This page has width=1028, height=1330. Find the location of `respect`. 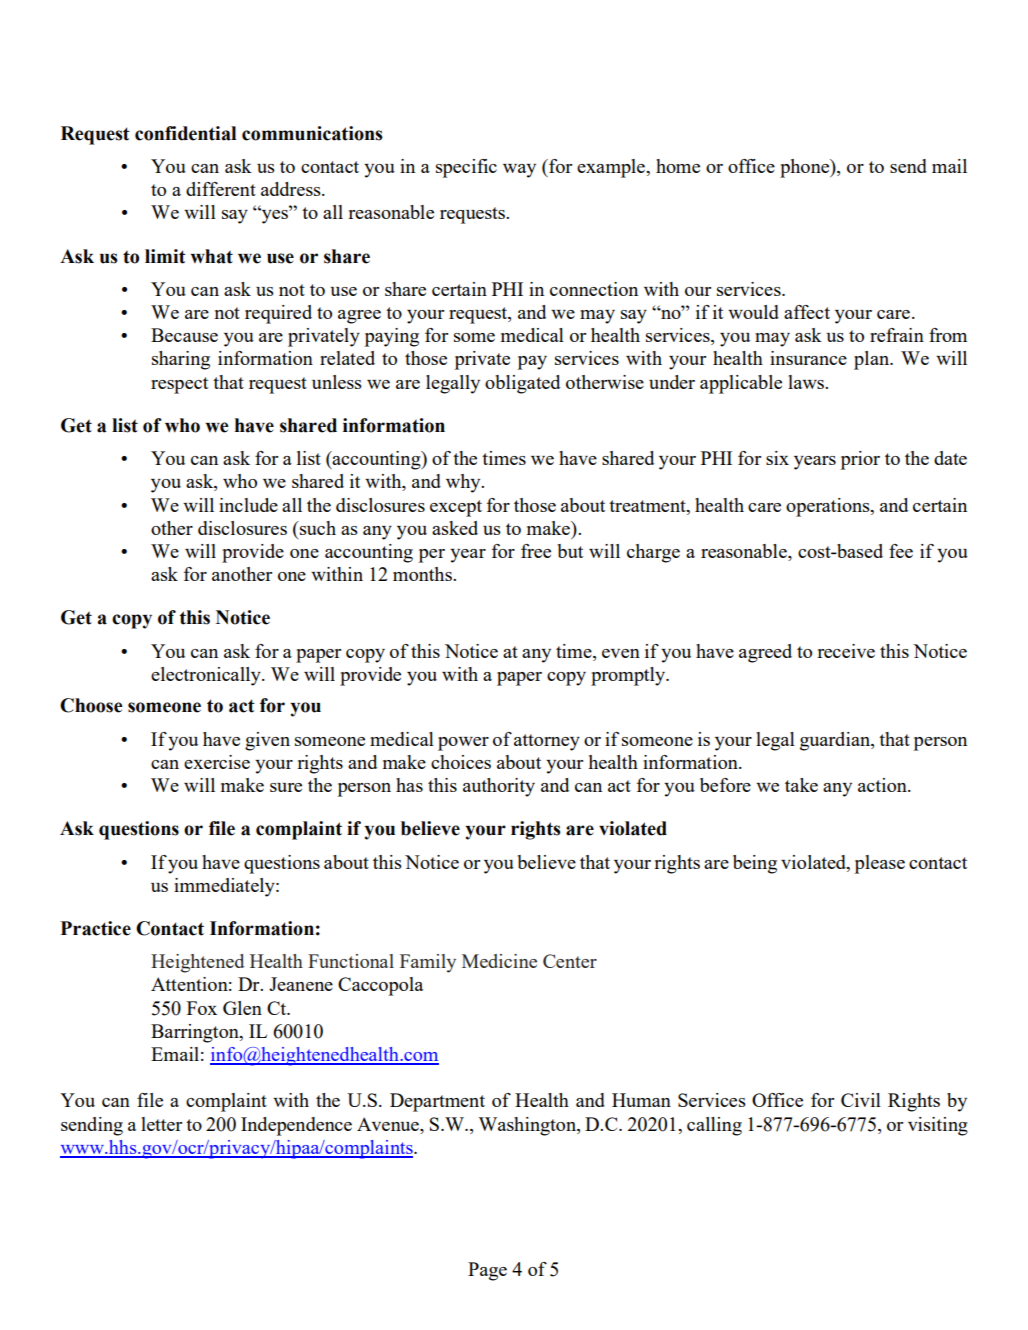

respect is located at coordinates (179, 385).
